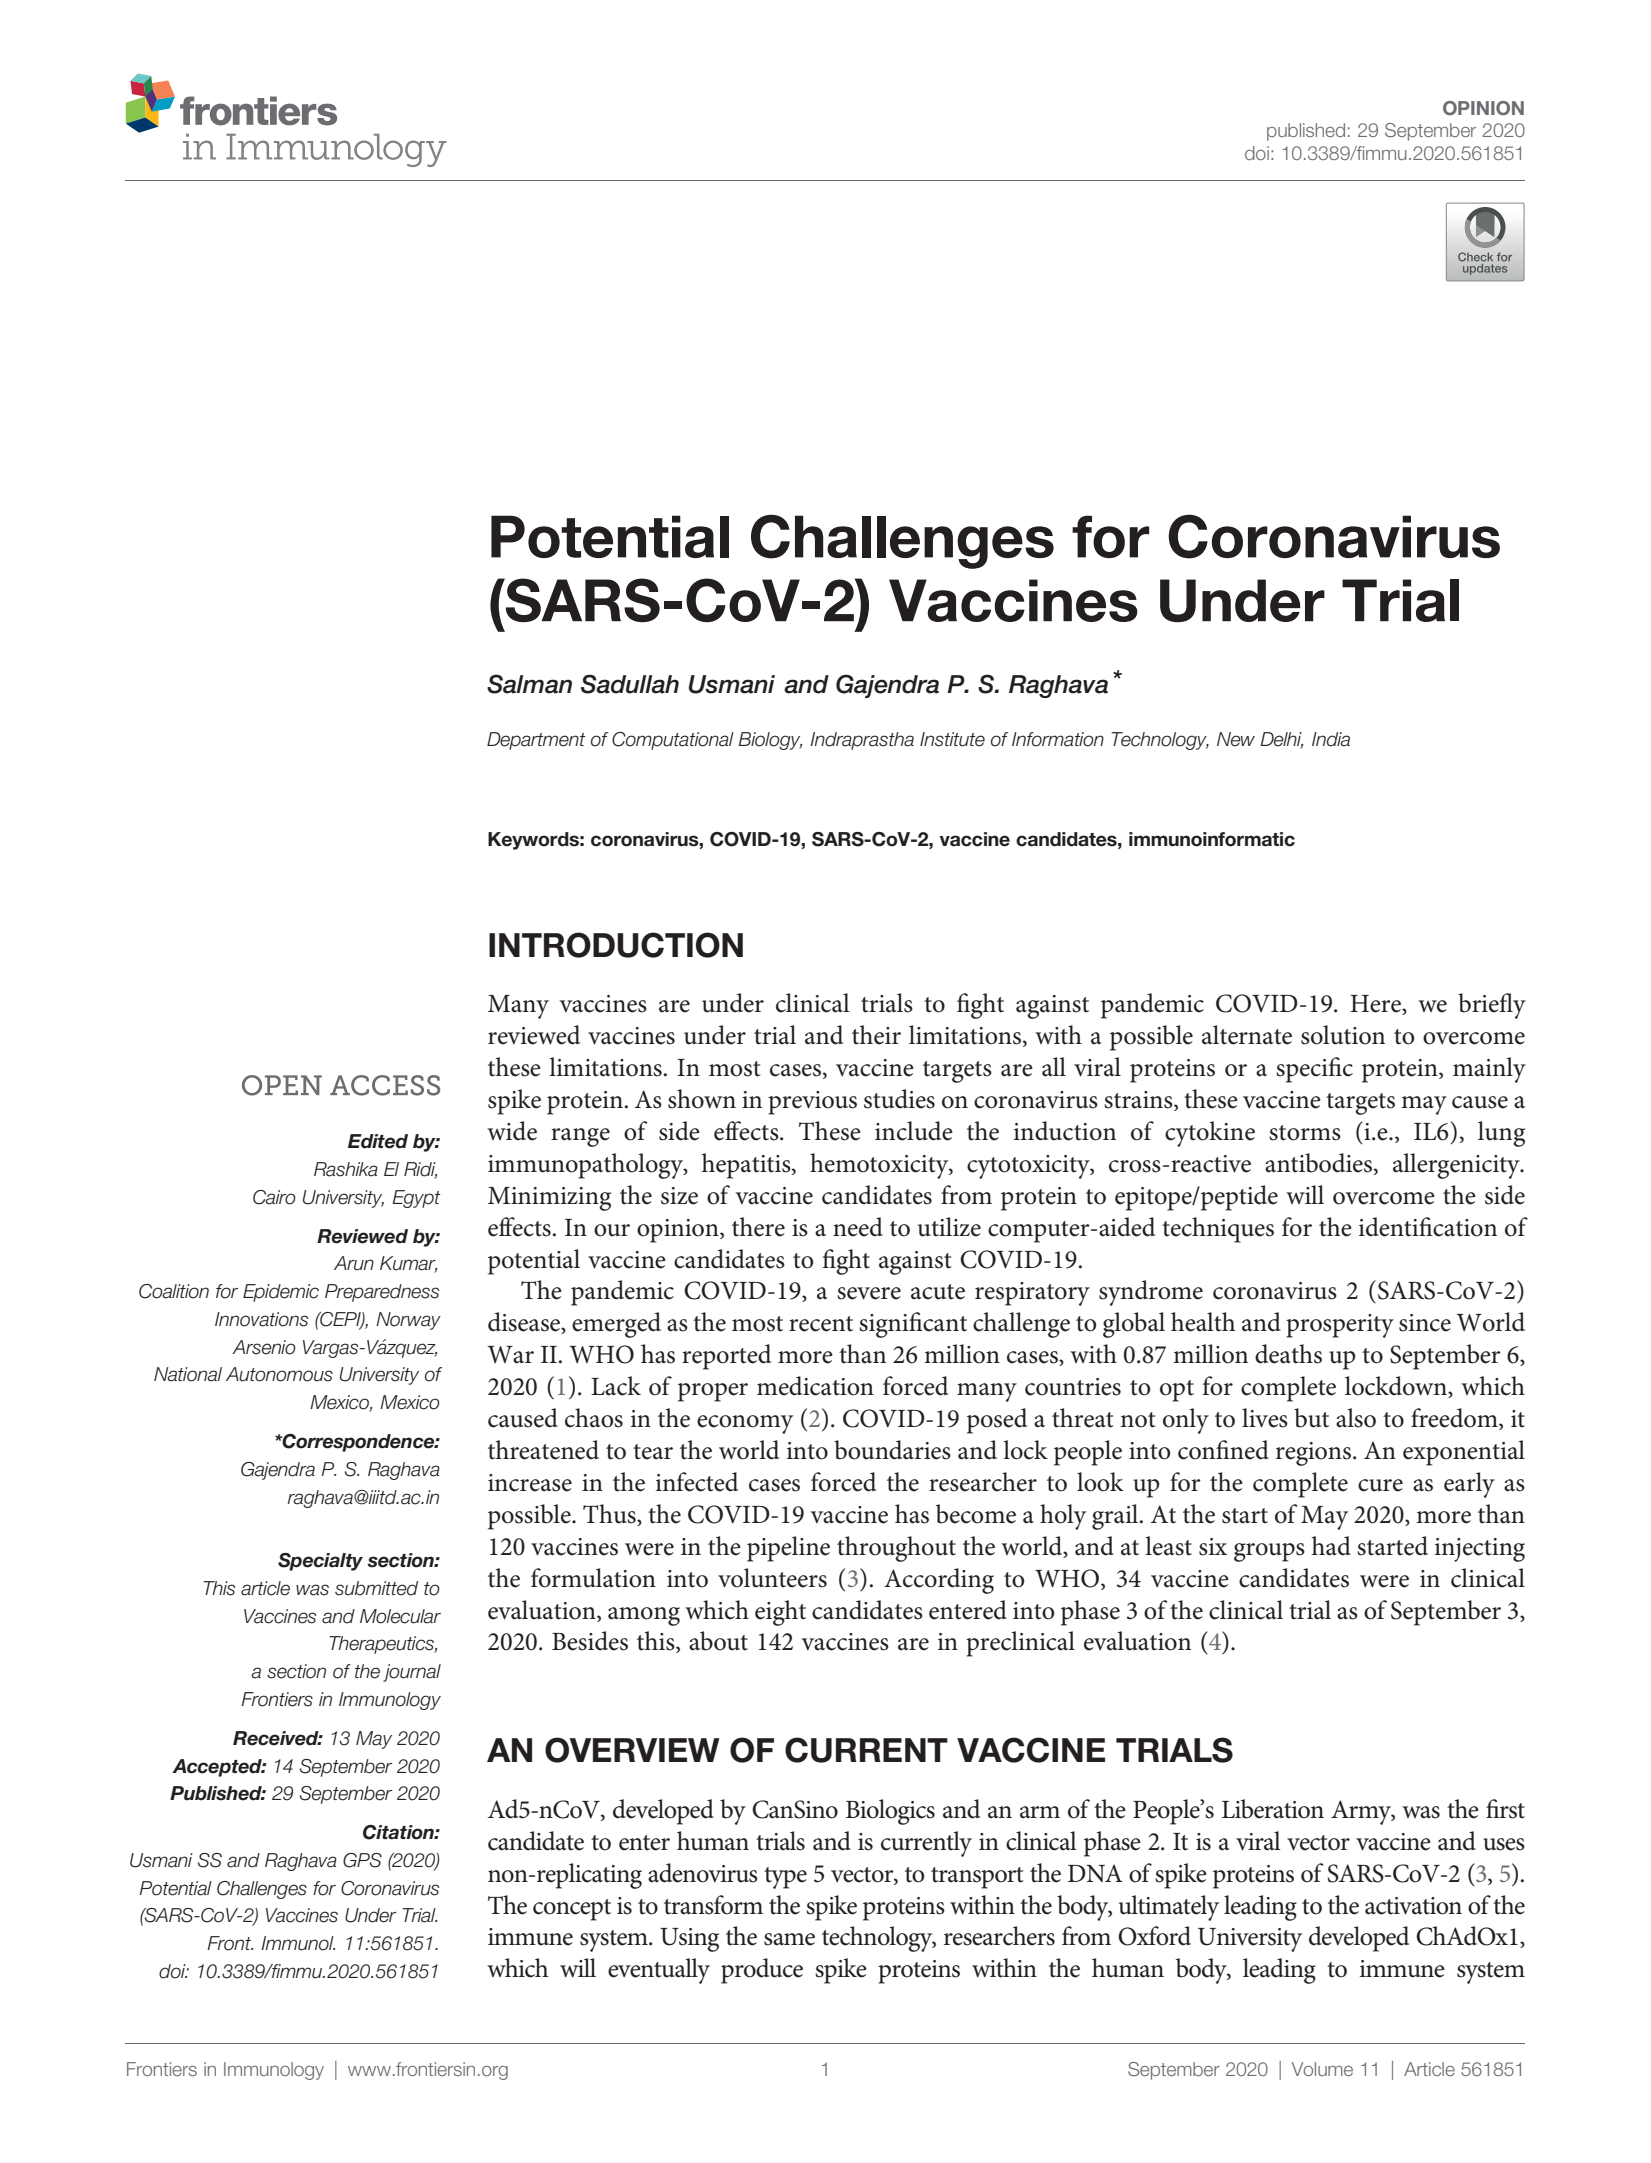  I want to click on Biology, so click(770, 741).
